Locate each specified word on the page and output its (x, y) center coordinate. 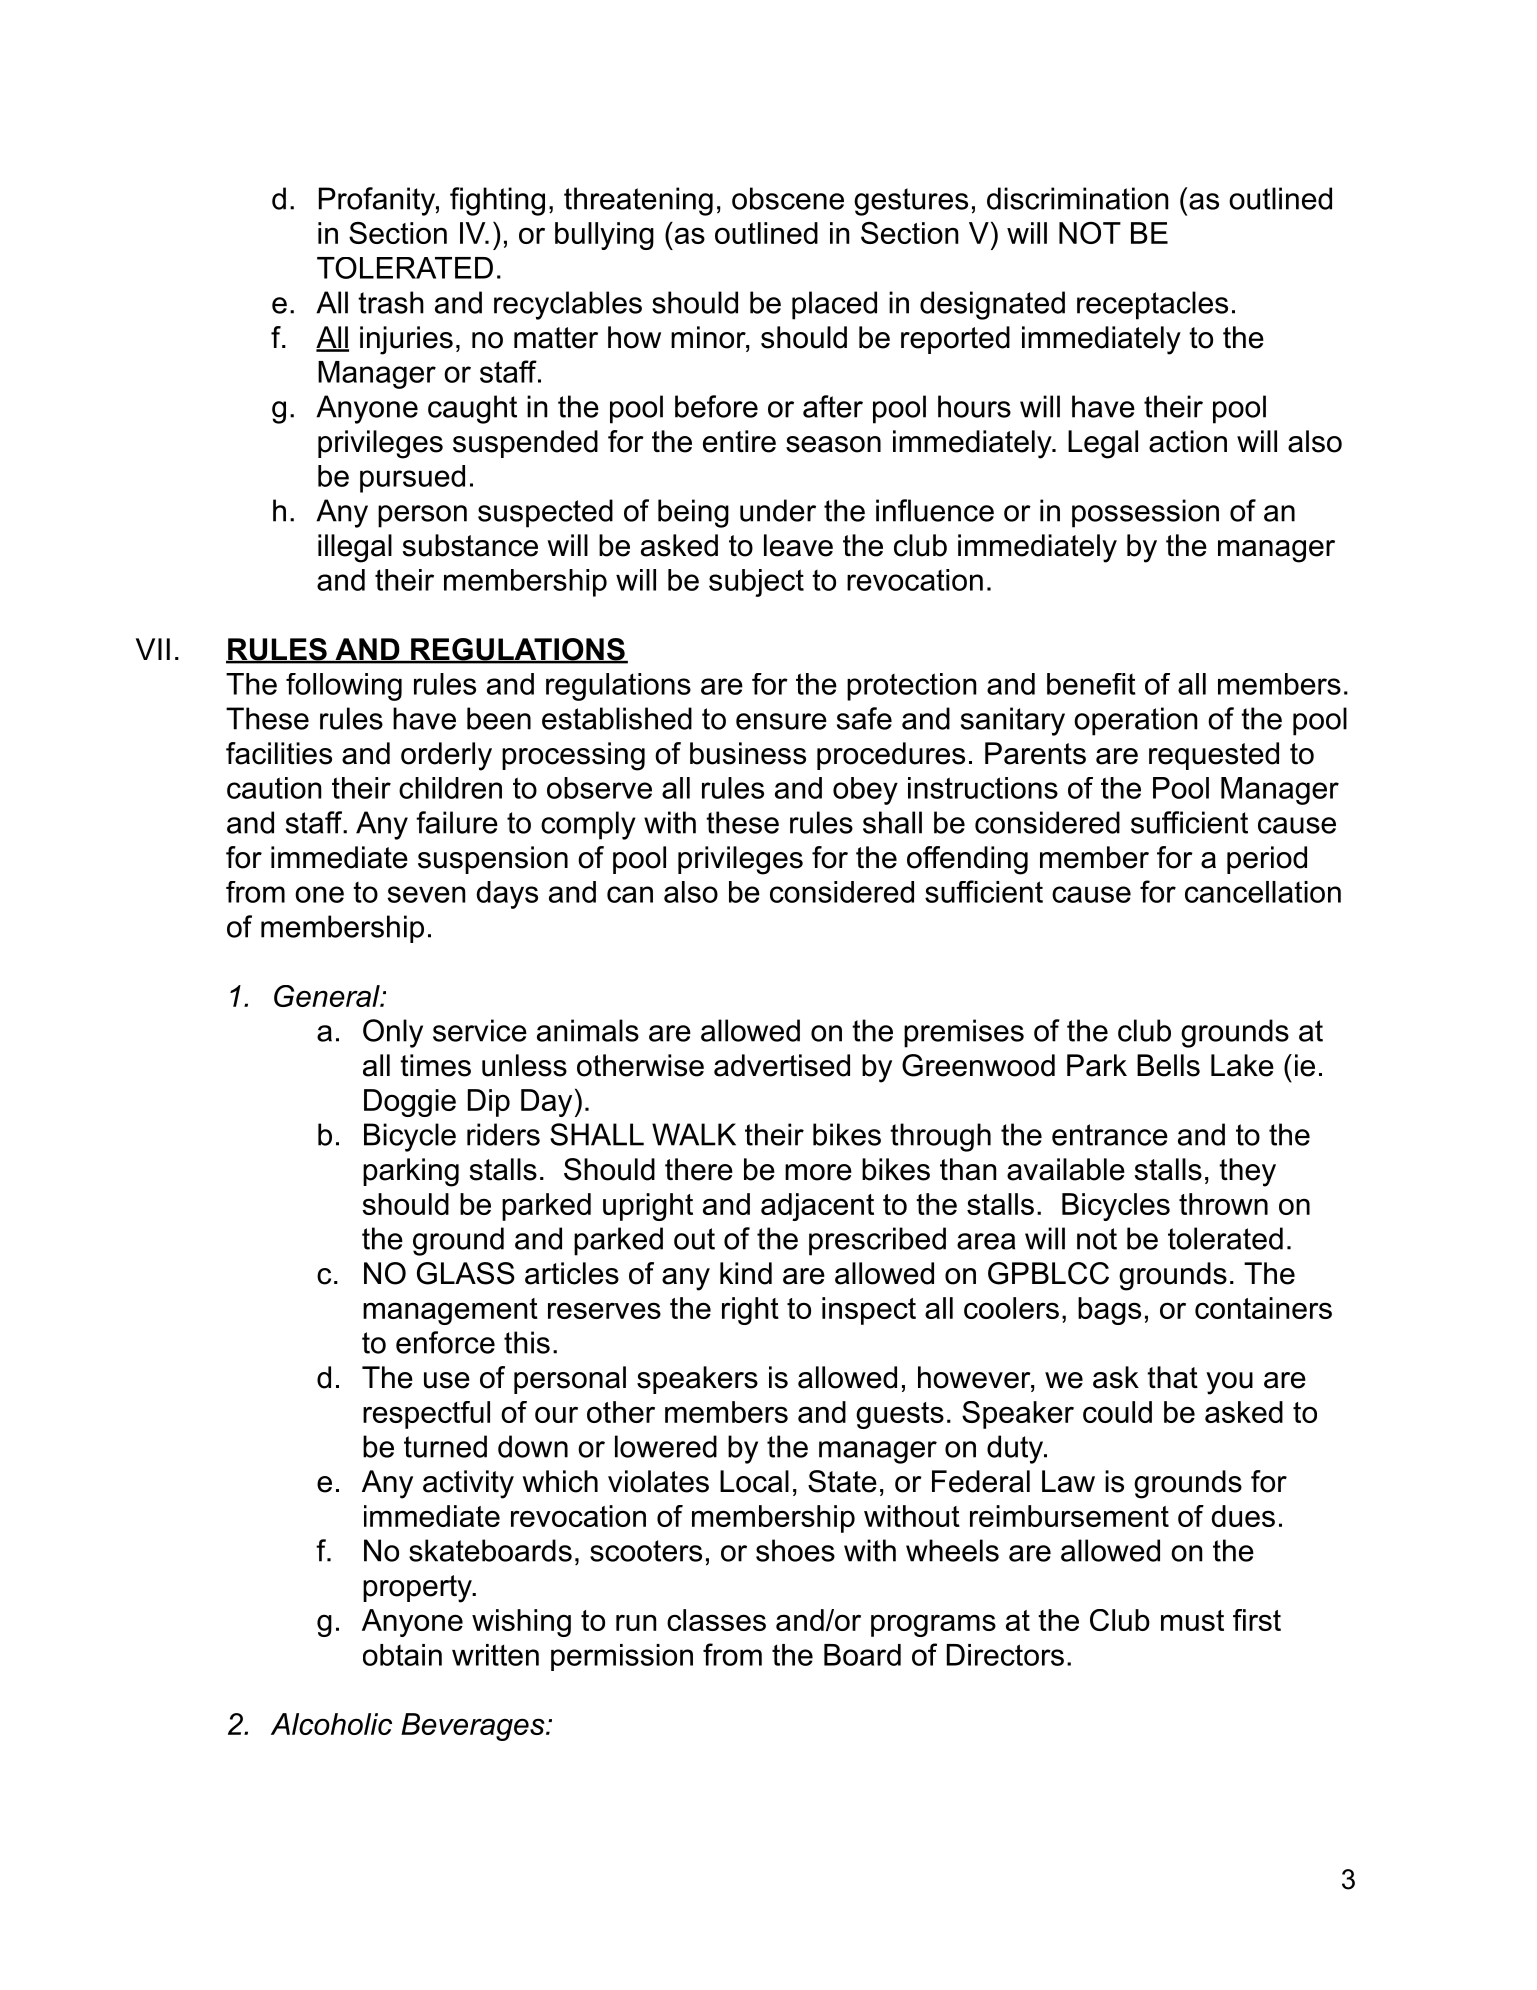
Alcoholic (331, 1724)
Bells (1168, 1065)
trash (391, 302)
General (328, 996)
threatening (638, 201)
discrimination (1077, 198)
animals (588, 1030)
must (1192, 1620)
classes (716, 1620)
